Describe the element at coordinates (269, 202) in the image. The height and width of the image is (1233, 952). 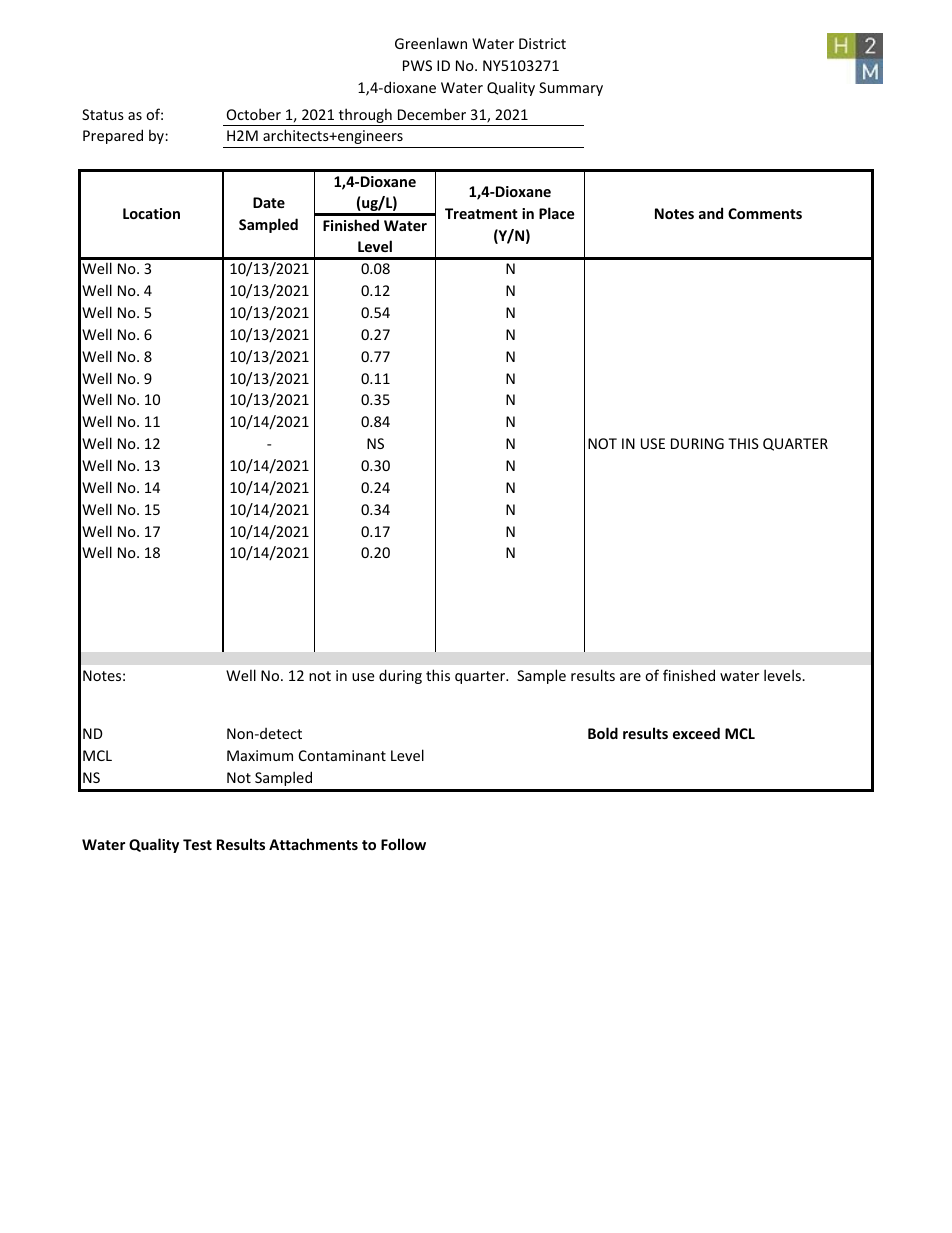
I see `Date` at that location.
